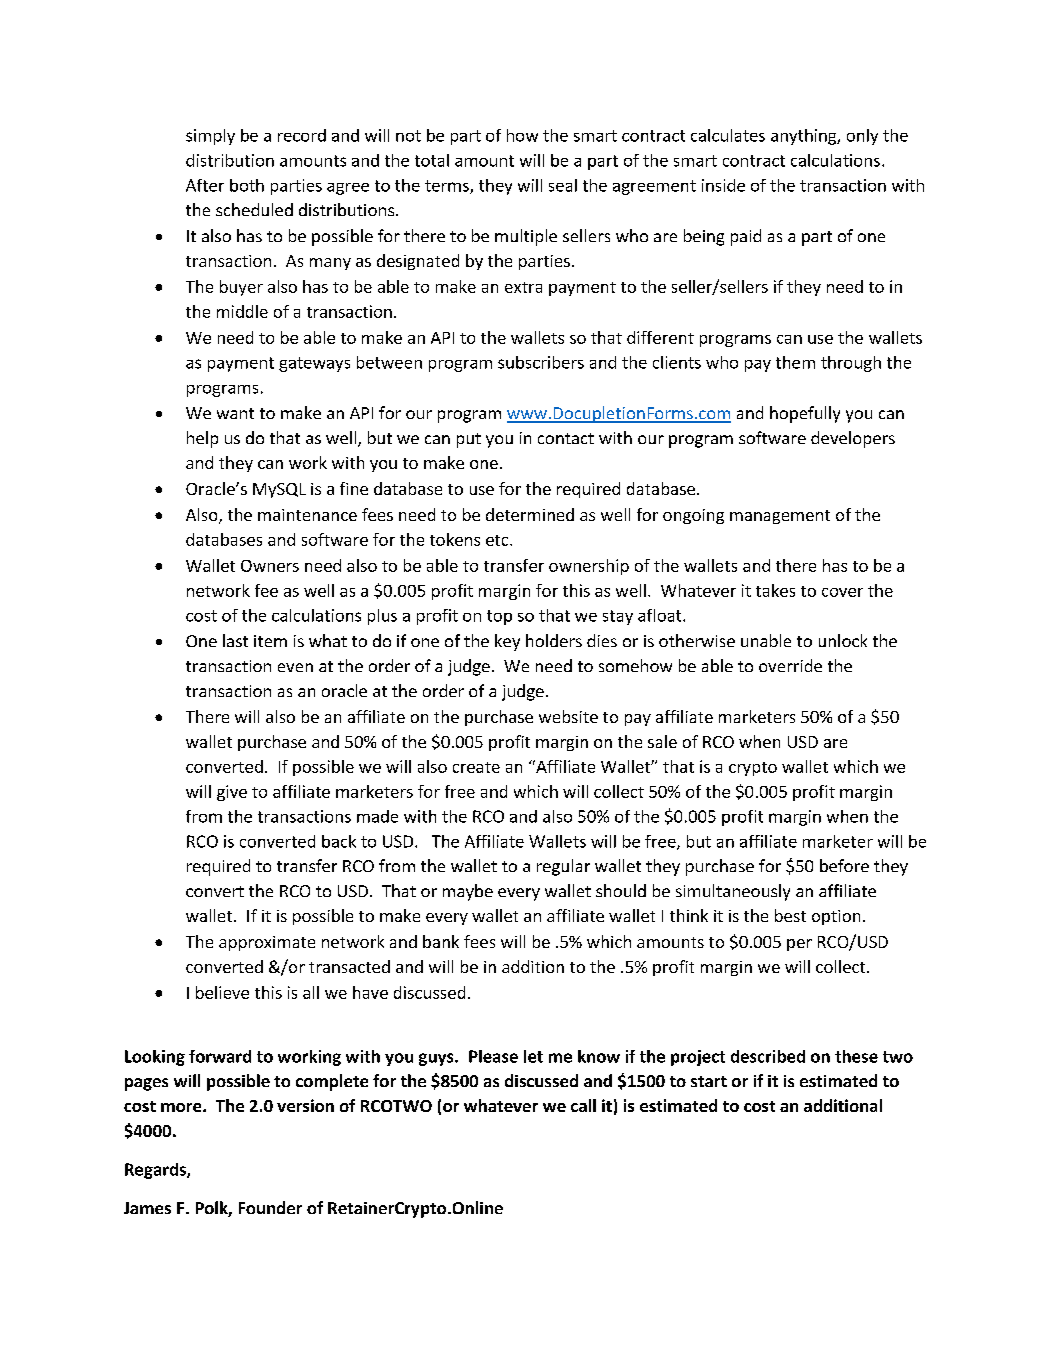 This screenshot has height=1360, width=1051. Describe the element at coordinates (232, 793) in the screenshot. I see `give` at that location.
